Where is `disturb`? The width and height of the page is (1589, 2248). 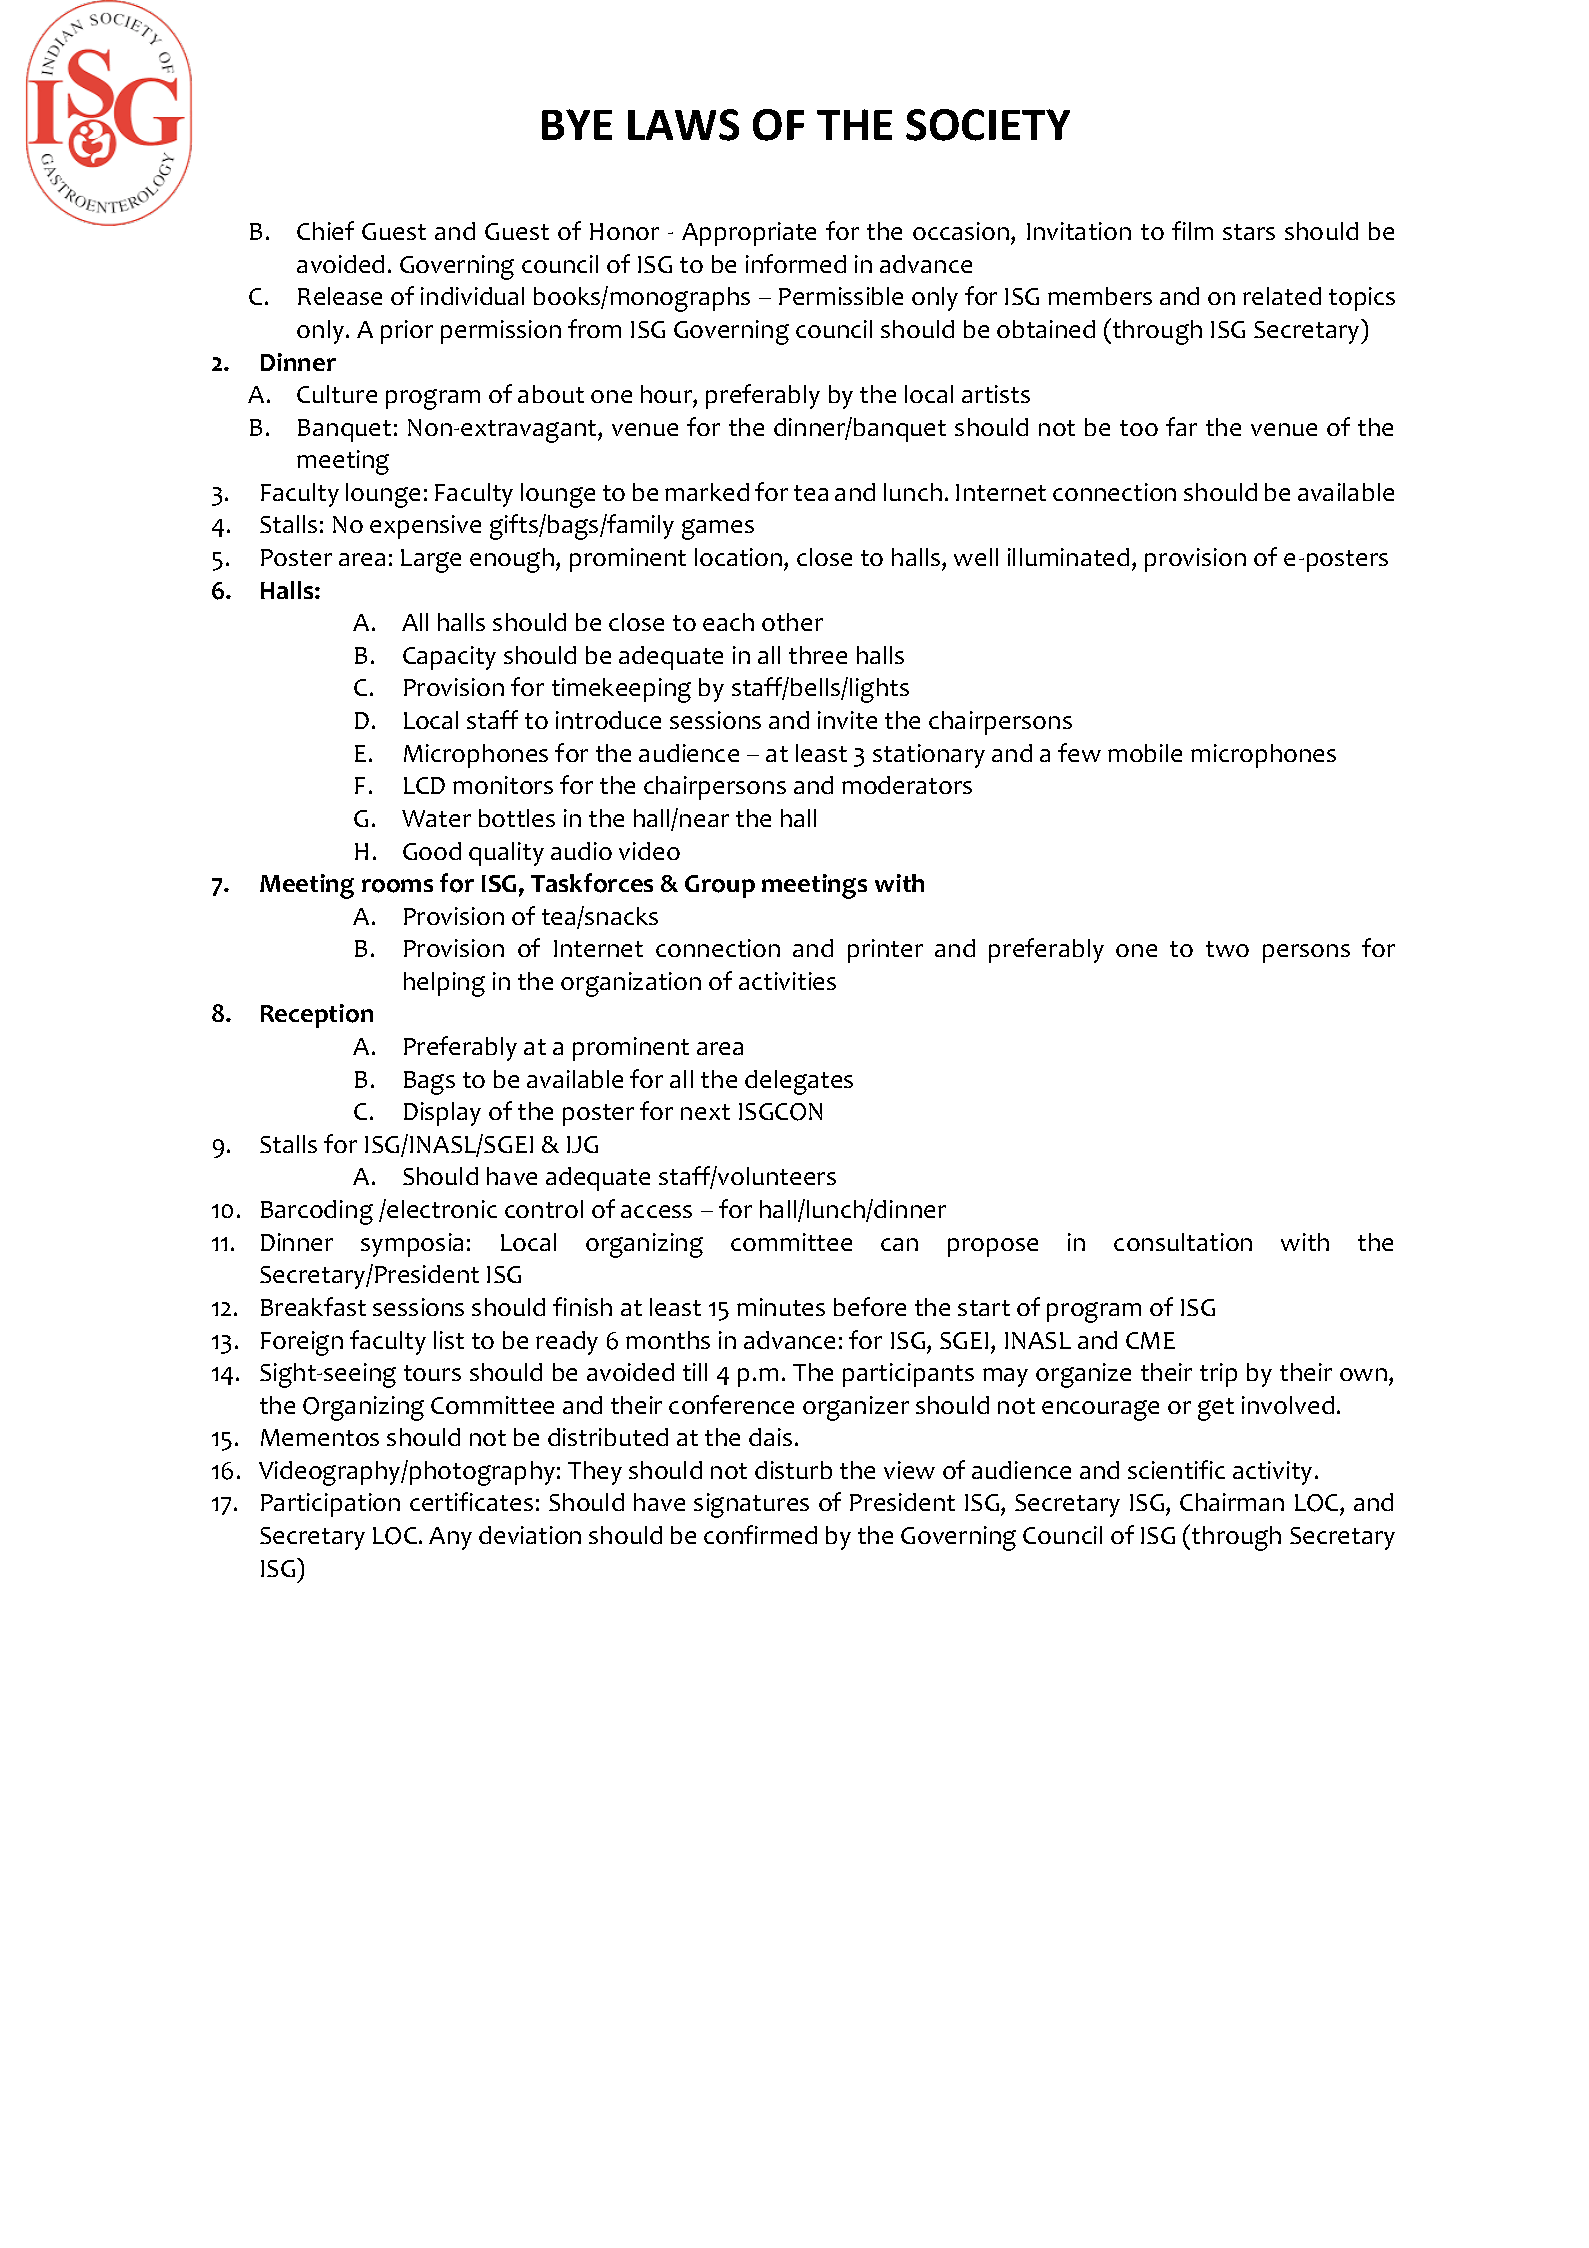 disturb is located at coordinates (793, 1470).
